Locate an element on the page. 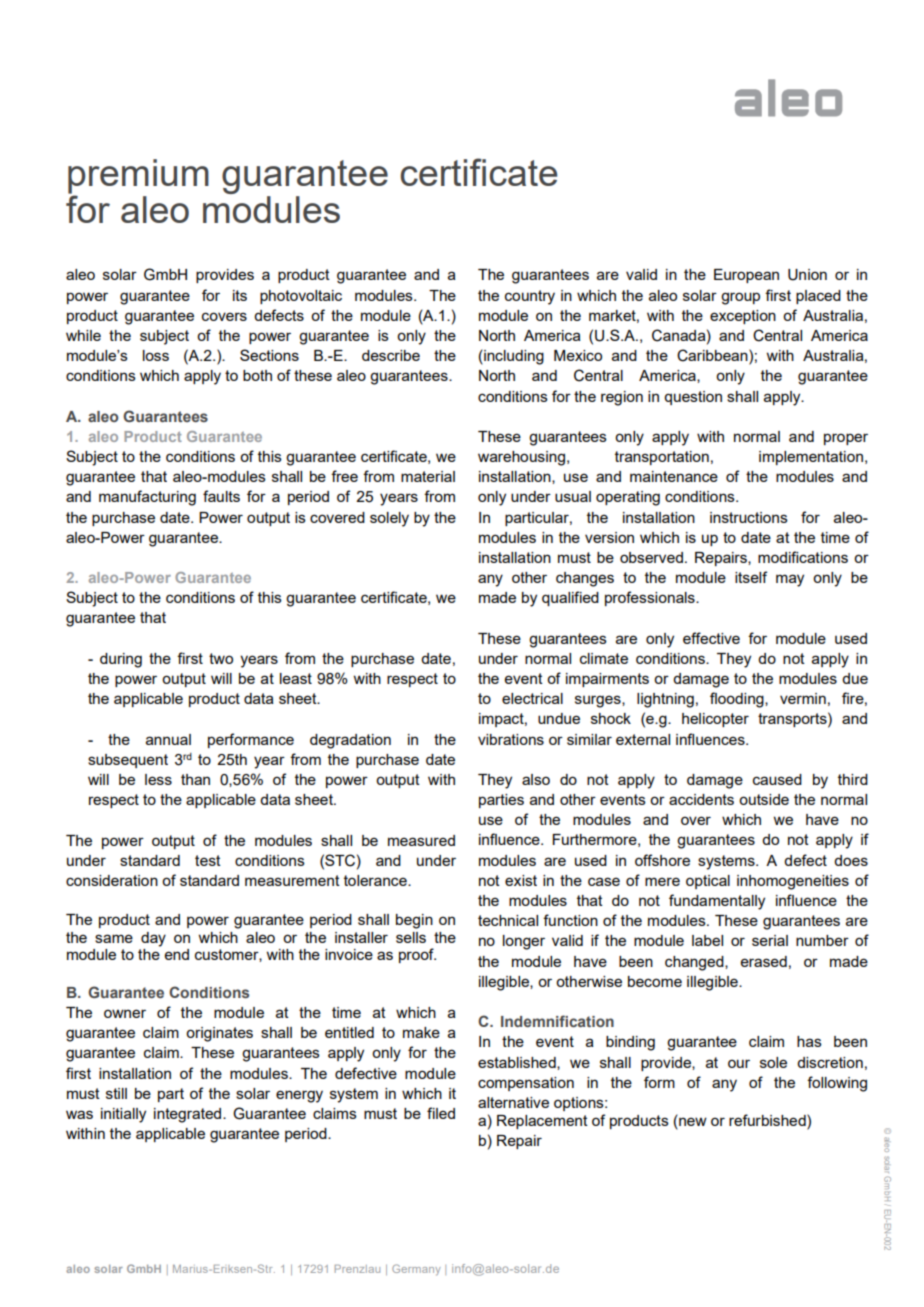  manufacturing is located at coordinates (147, 498).
